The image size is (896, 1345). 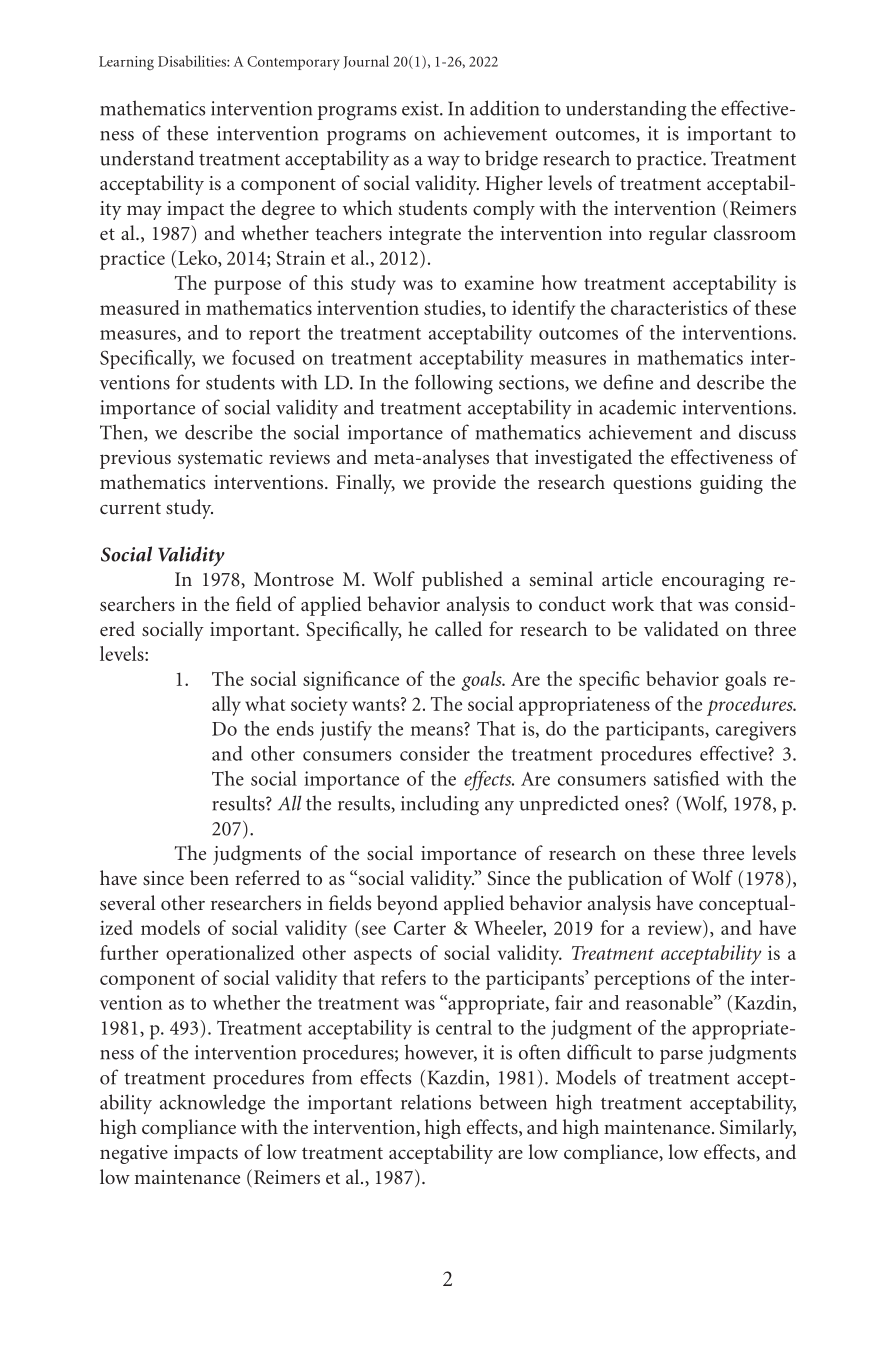 What do you see at coordinates (615, 880) in the image?
I see `publication` at bounding box center [615, 880].
